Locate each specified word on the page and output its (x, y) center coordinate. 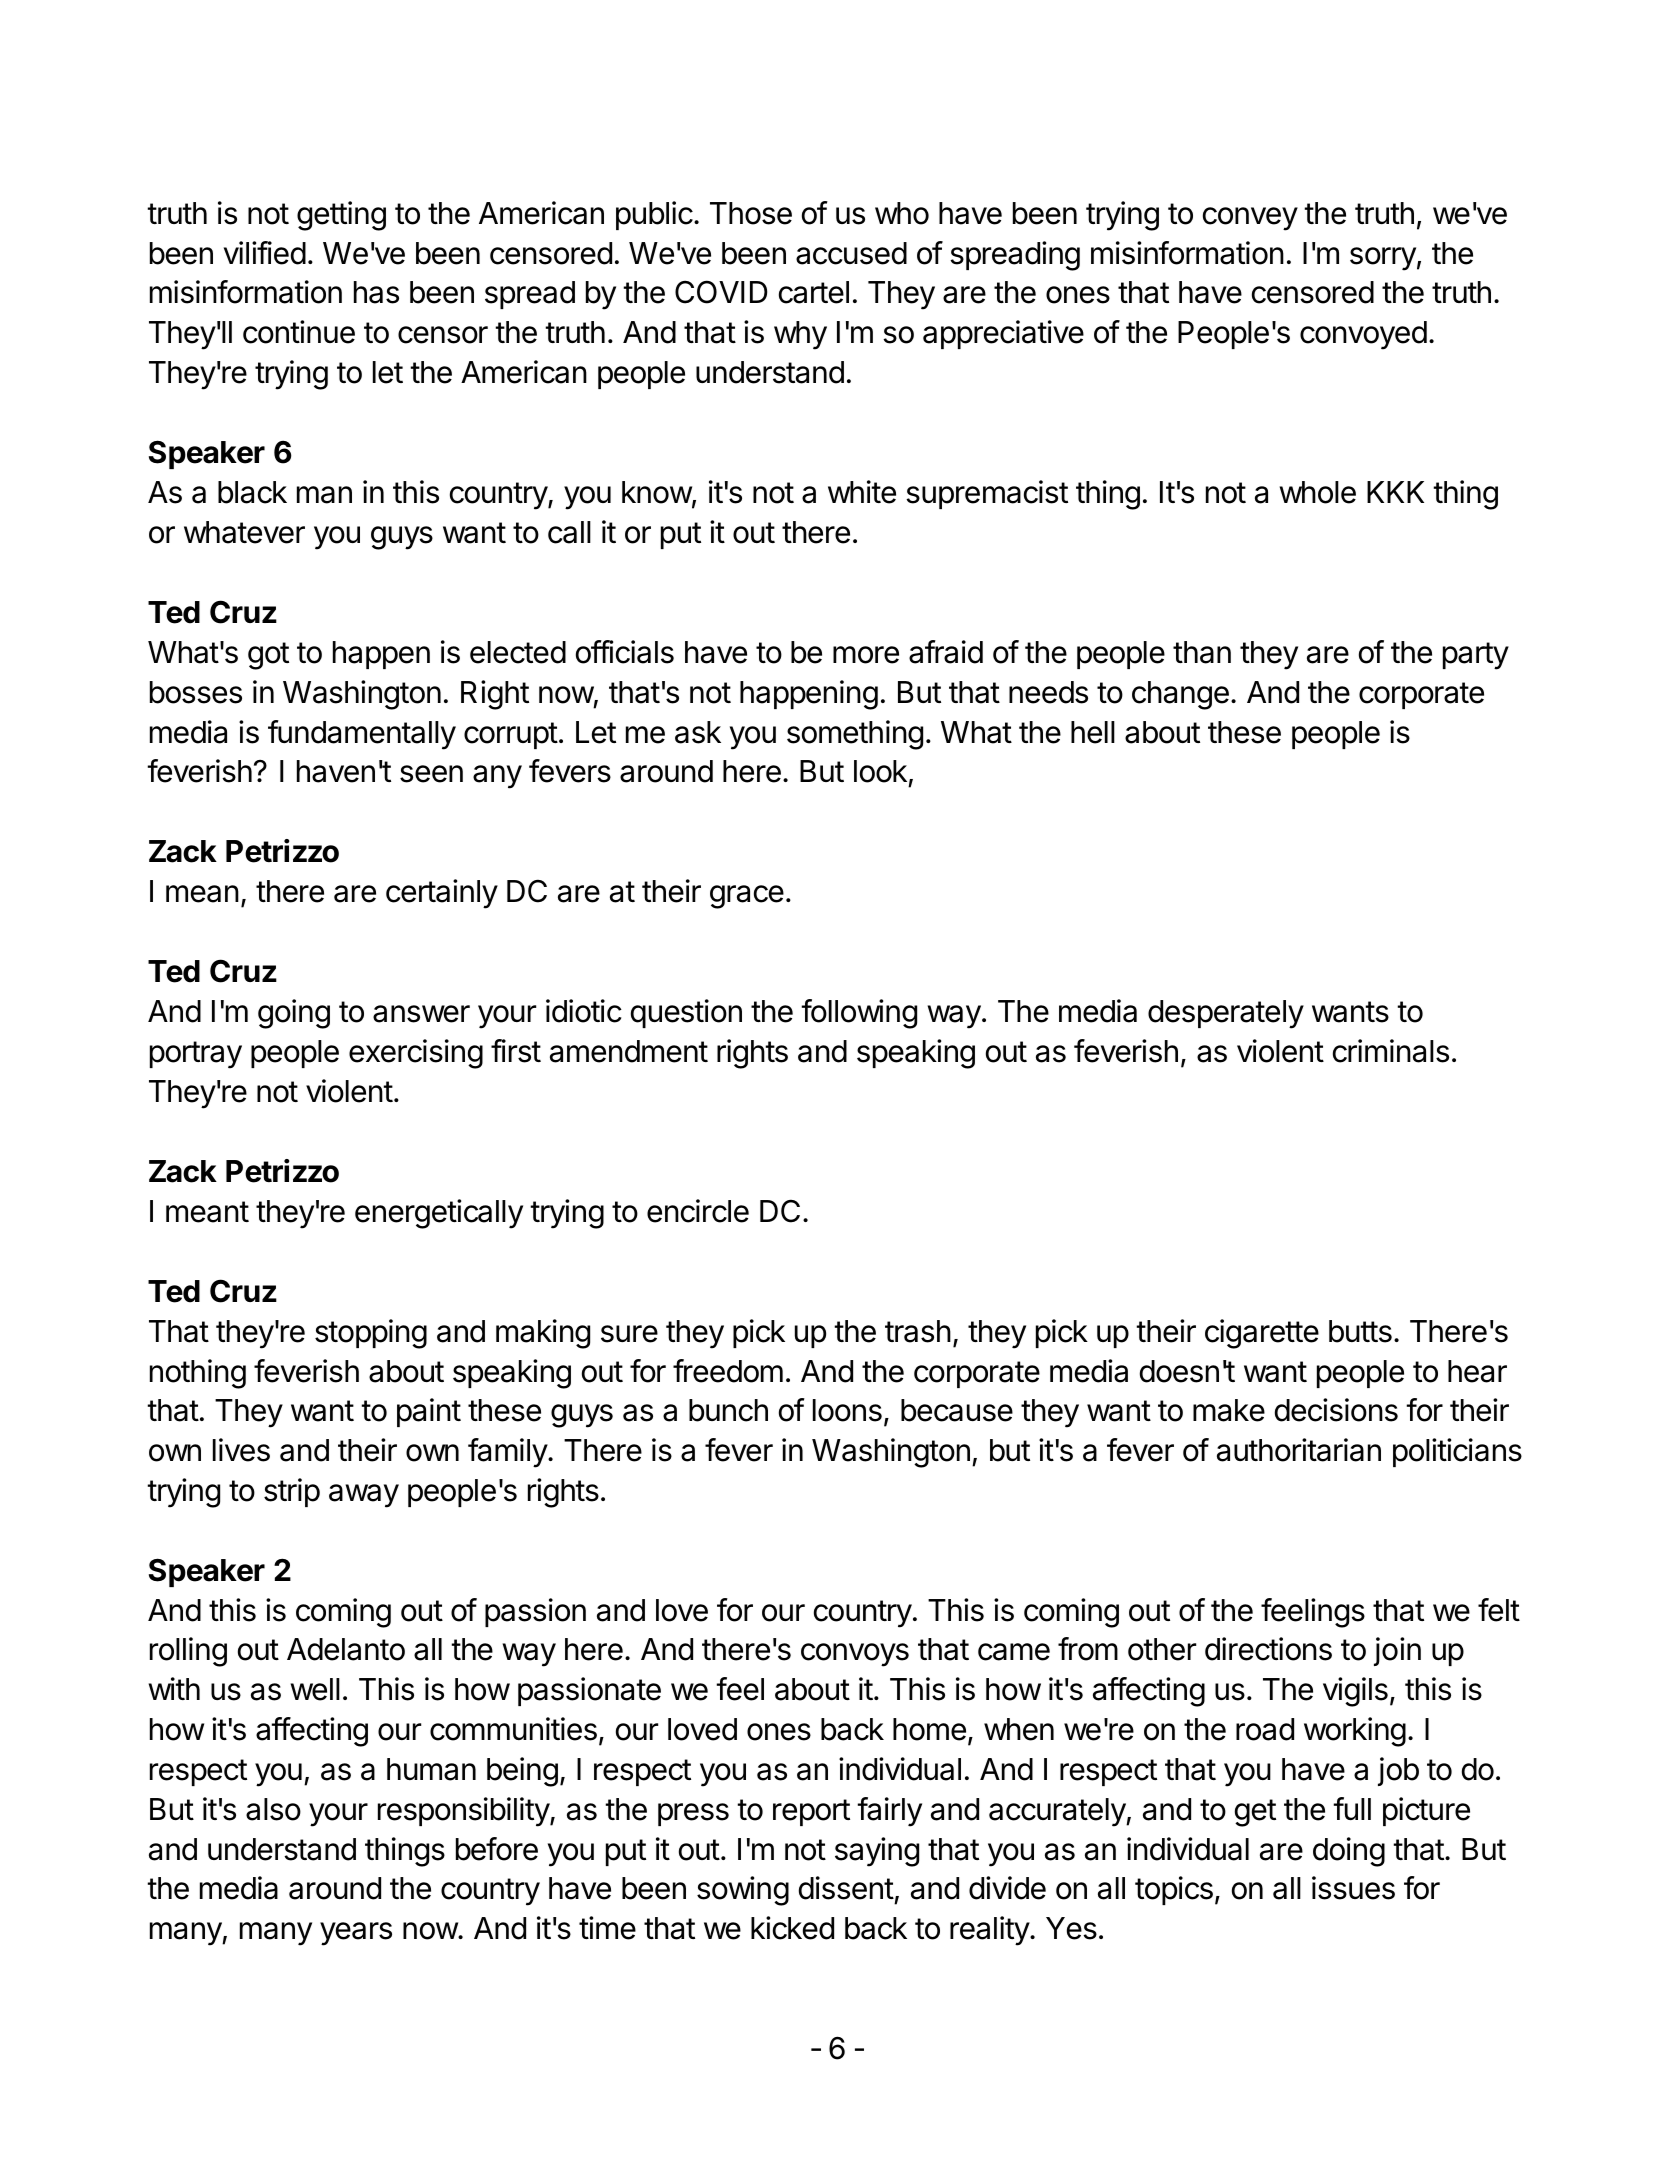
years (356, 1934)
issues (1353, 1888)
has (376, 292)
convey (1250, 219)
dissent (846, 1888)
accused (851, 253)
